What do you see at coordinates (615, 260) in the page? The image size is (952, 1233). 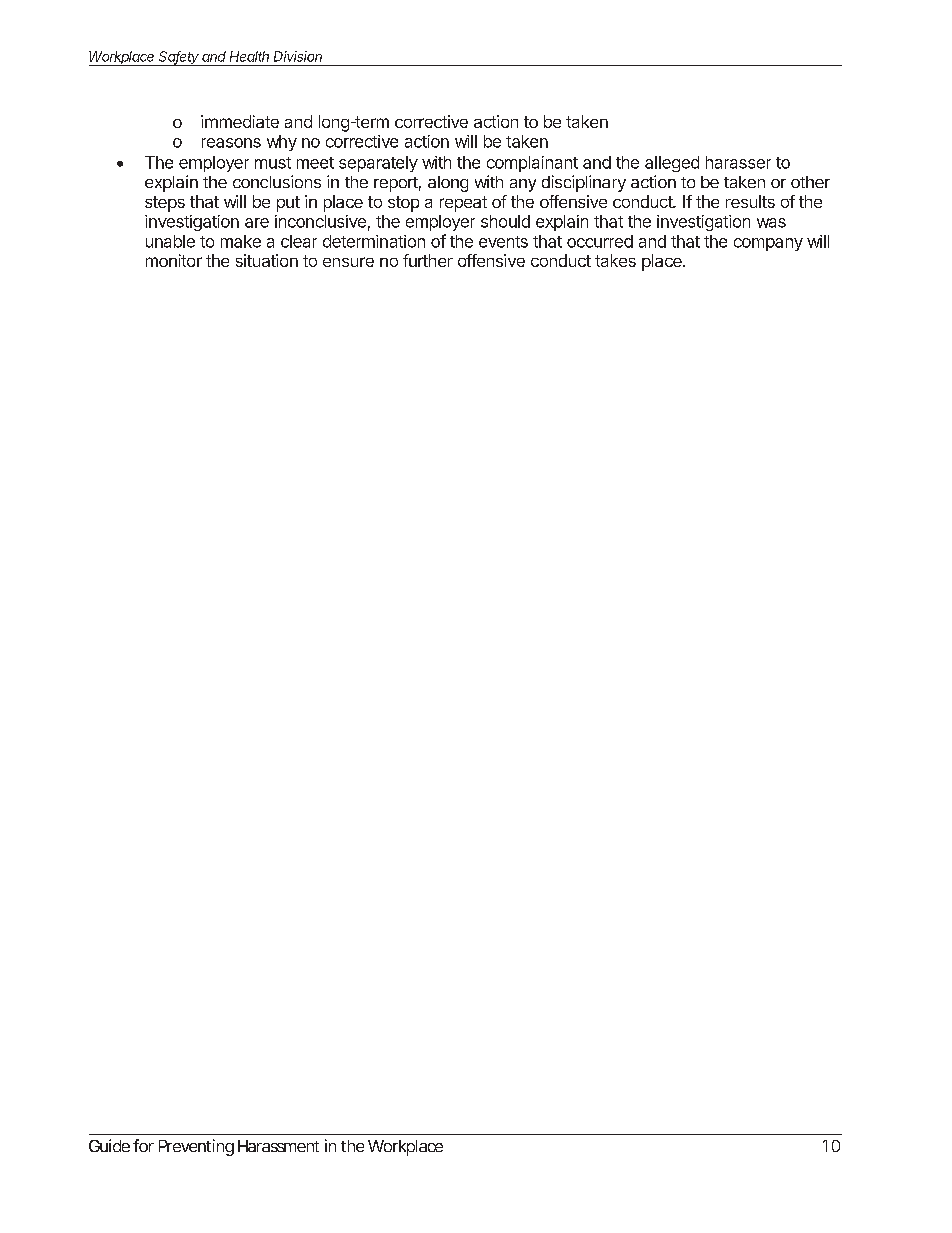 I see `takes` at bounding box center [615, 260].
